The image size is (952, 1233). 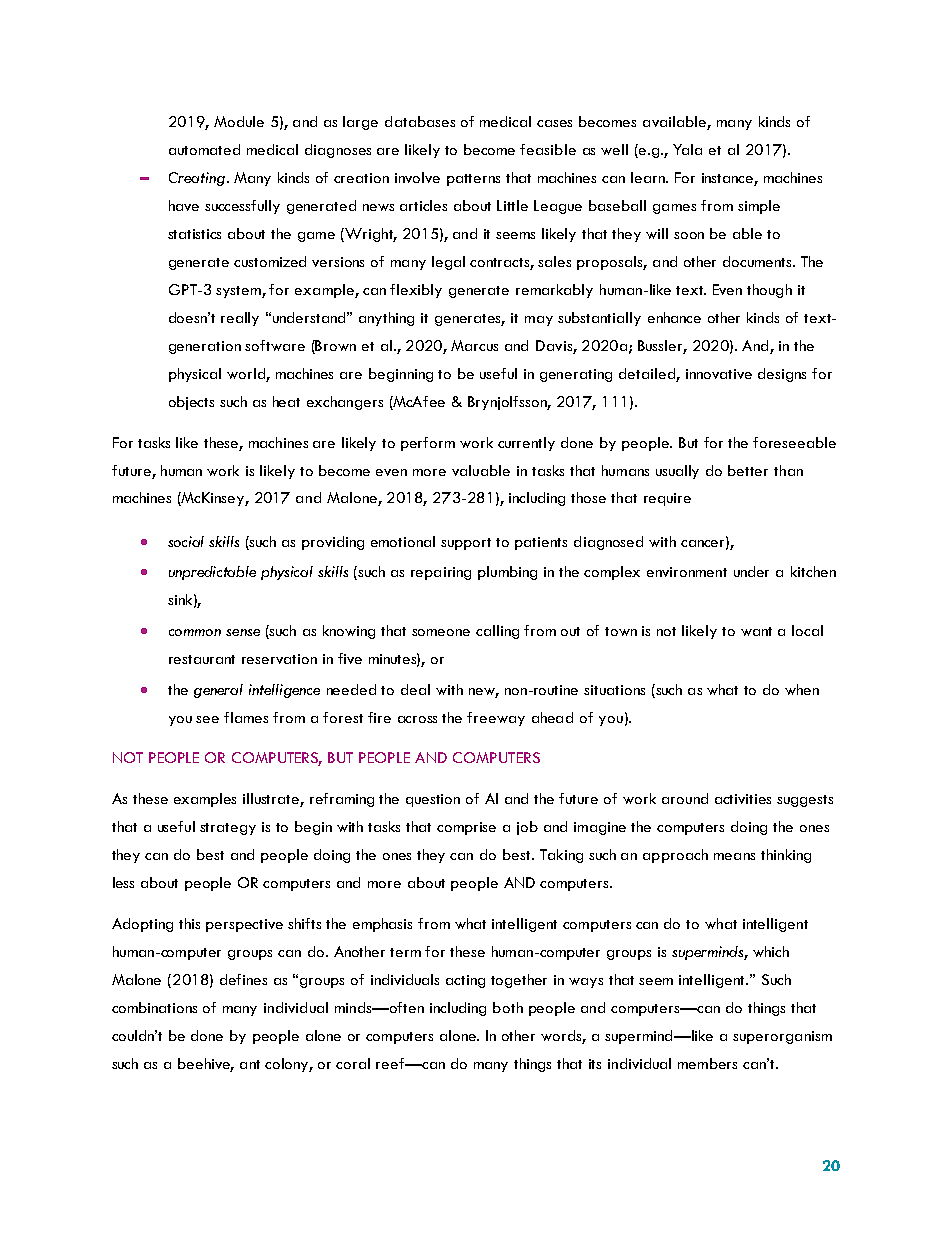 I want to click on repairing, so click(x=441, y=573).
